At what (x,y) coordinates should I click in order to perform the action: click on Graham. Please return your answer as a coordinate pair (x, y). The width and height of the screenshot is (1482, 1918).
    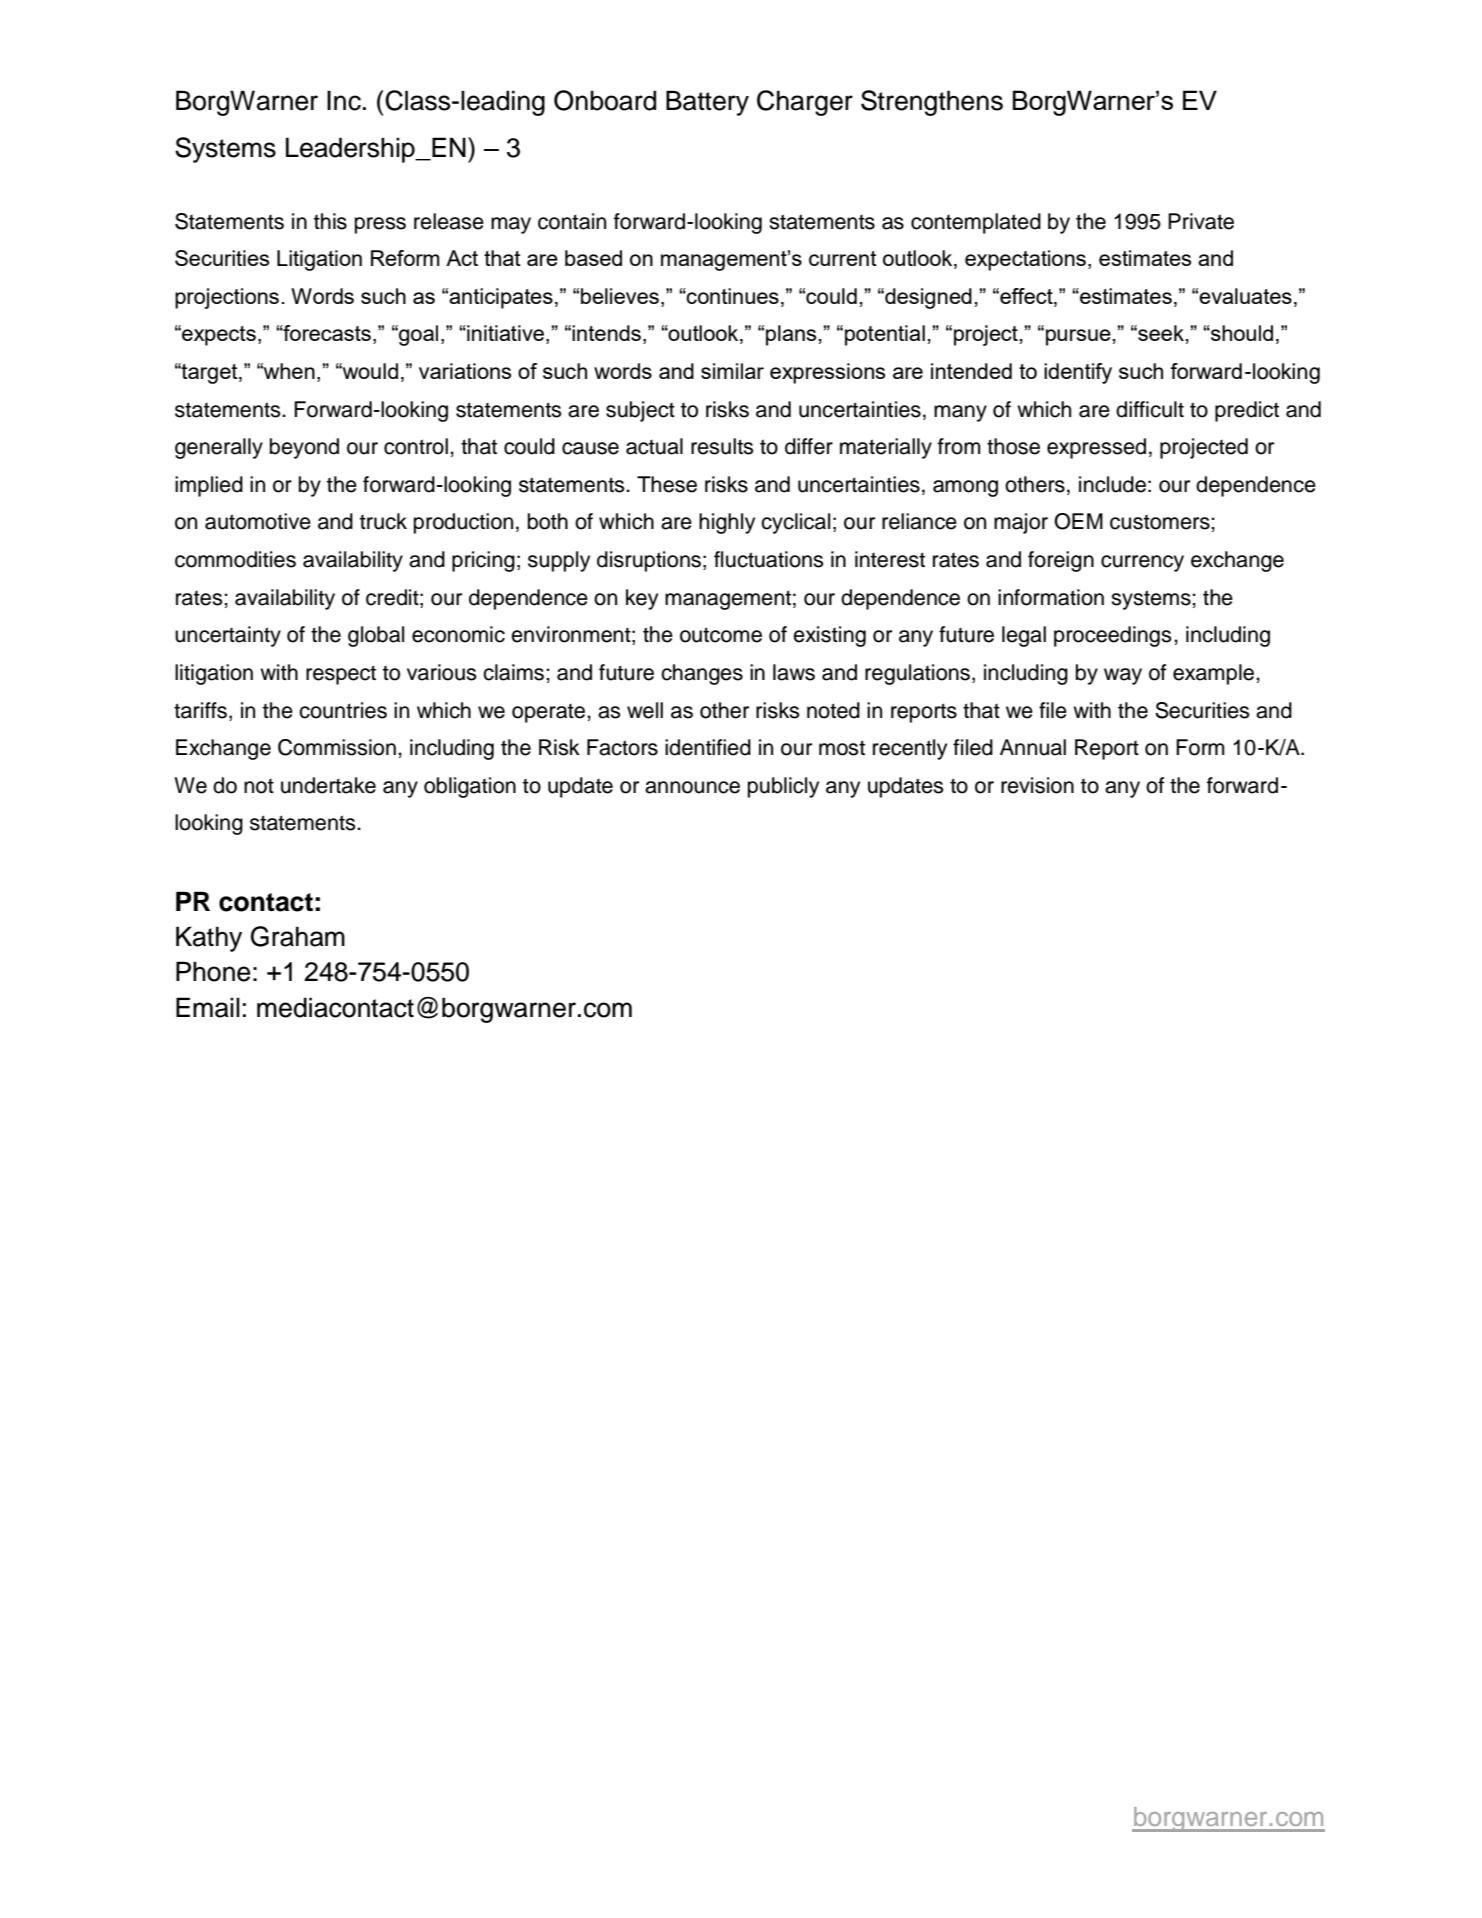
    Looking at the image, I should click on (298, 936).
